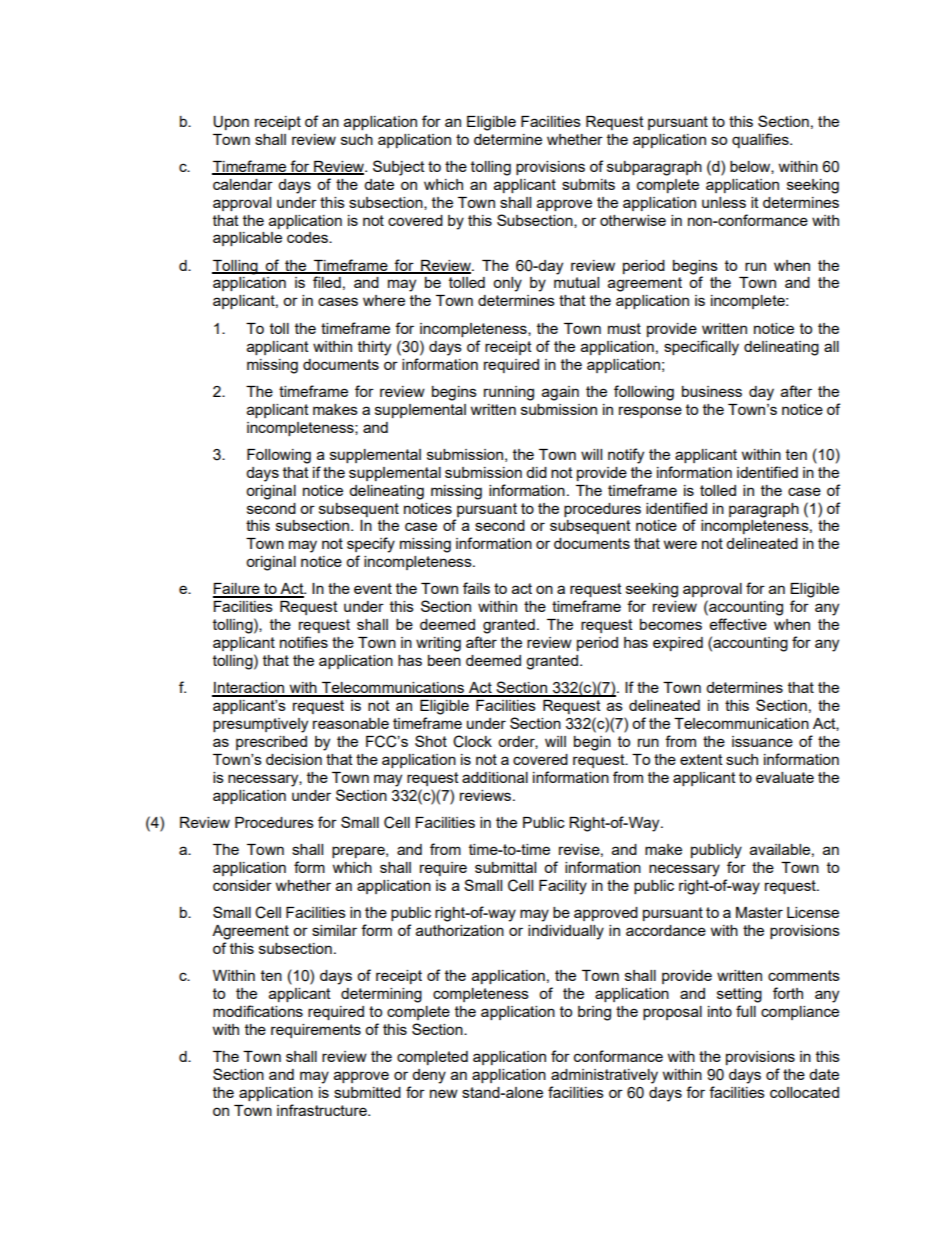 The height and width of the document is (1233, 952). Describe the element at coordinates (444, 1093) in the document. I see `new` at that location.
